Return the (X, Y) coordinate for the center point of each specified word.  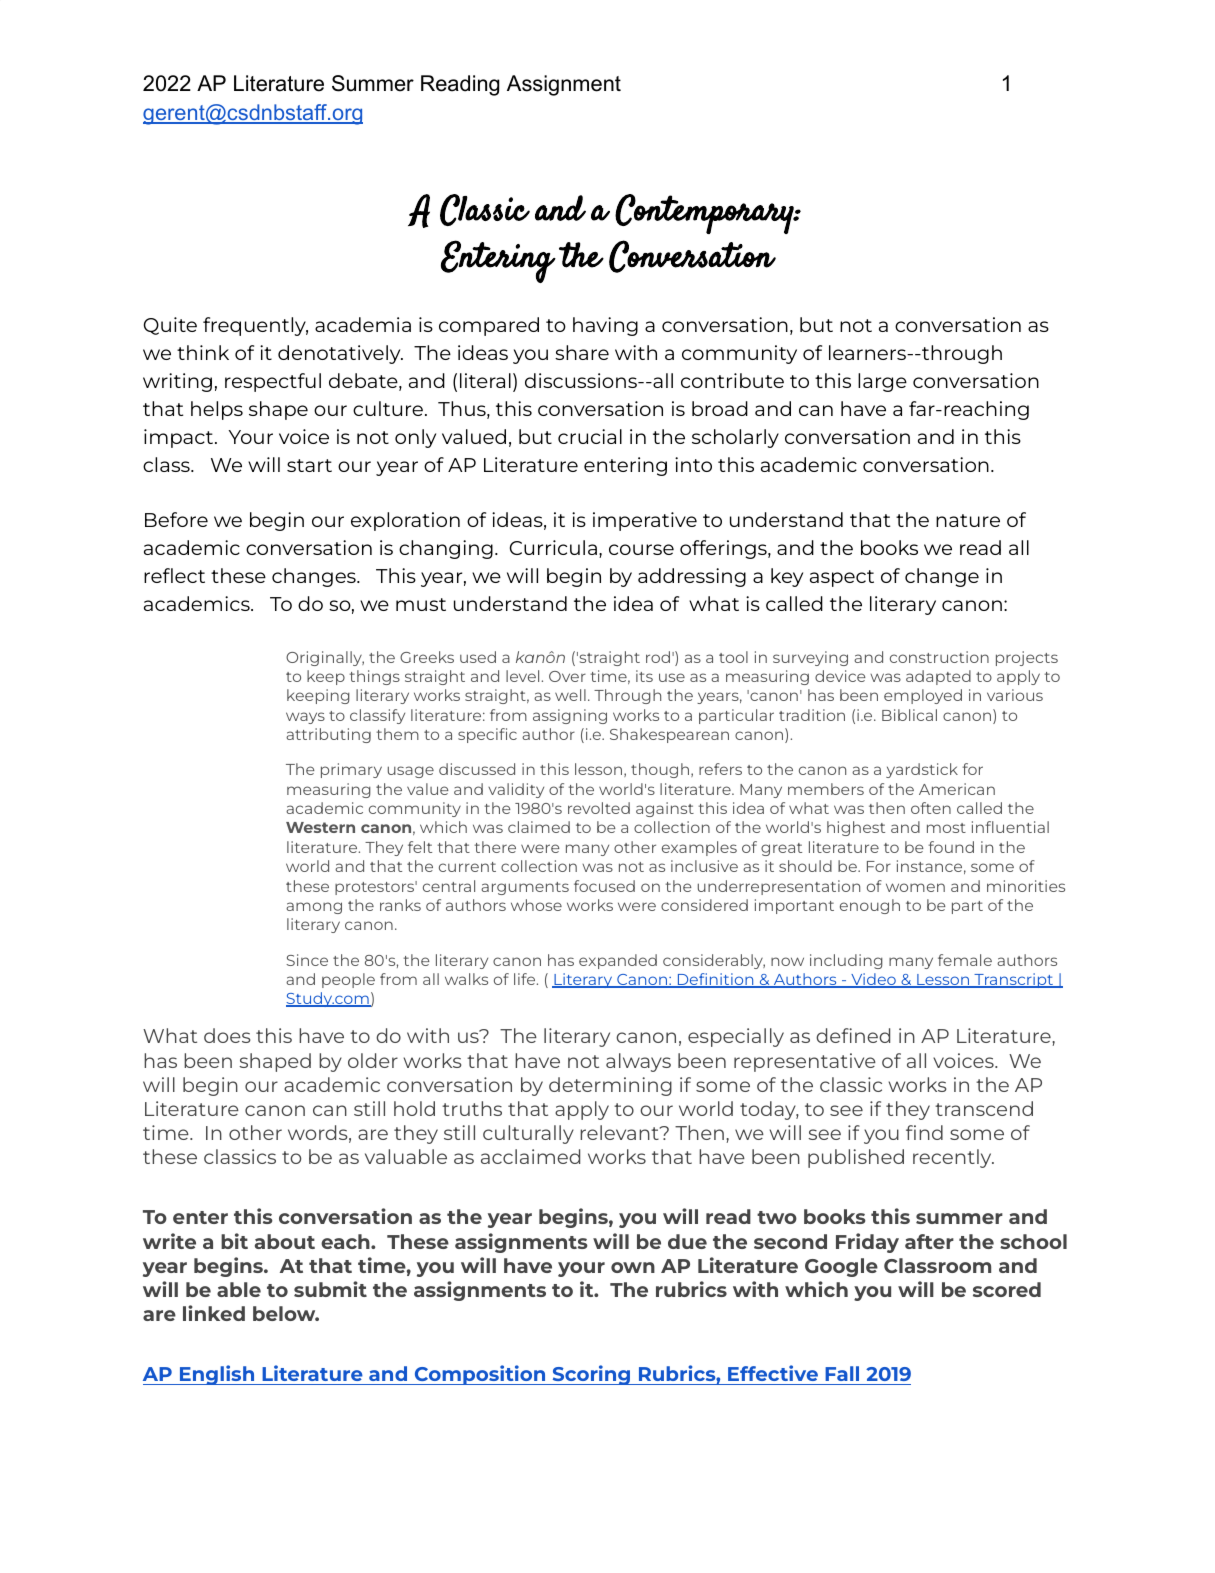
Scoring (591, 1375)
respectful (273, 382)
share (582, 352)
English (217, 1375)
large (882, 382)
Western (320, 827)
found (951, 847)
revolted (599, 808)
